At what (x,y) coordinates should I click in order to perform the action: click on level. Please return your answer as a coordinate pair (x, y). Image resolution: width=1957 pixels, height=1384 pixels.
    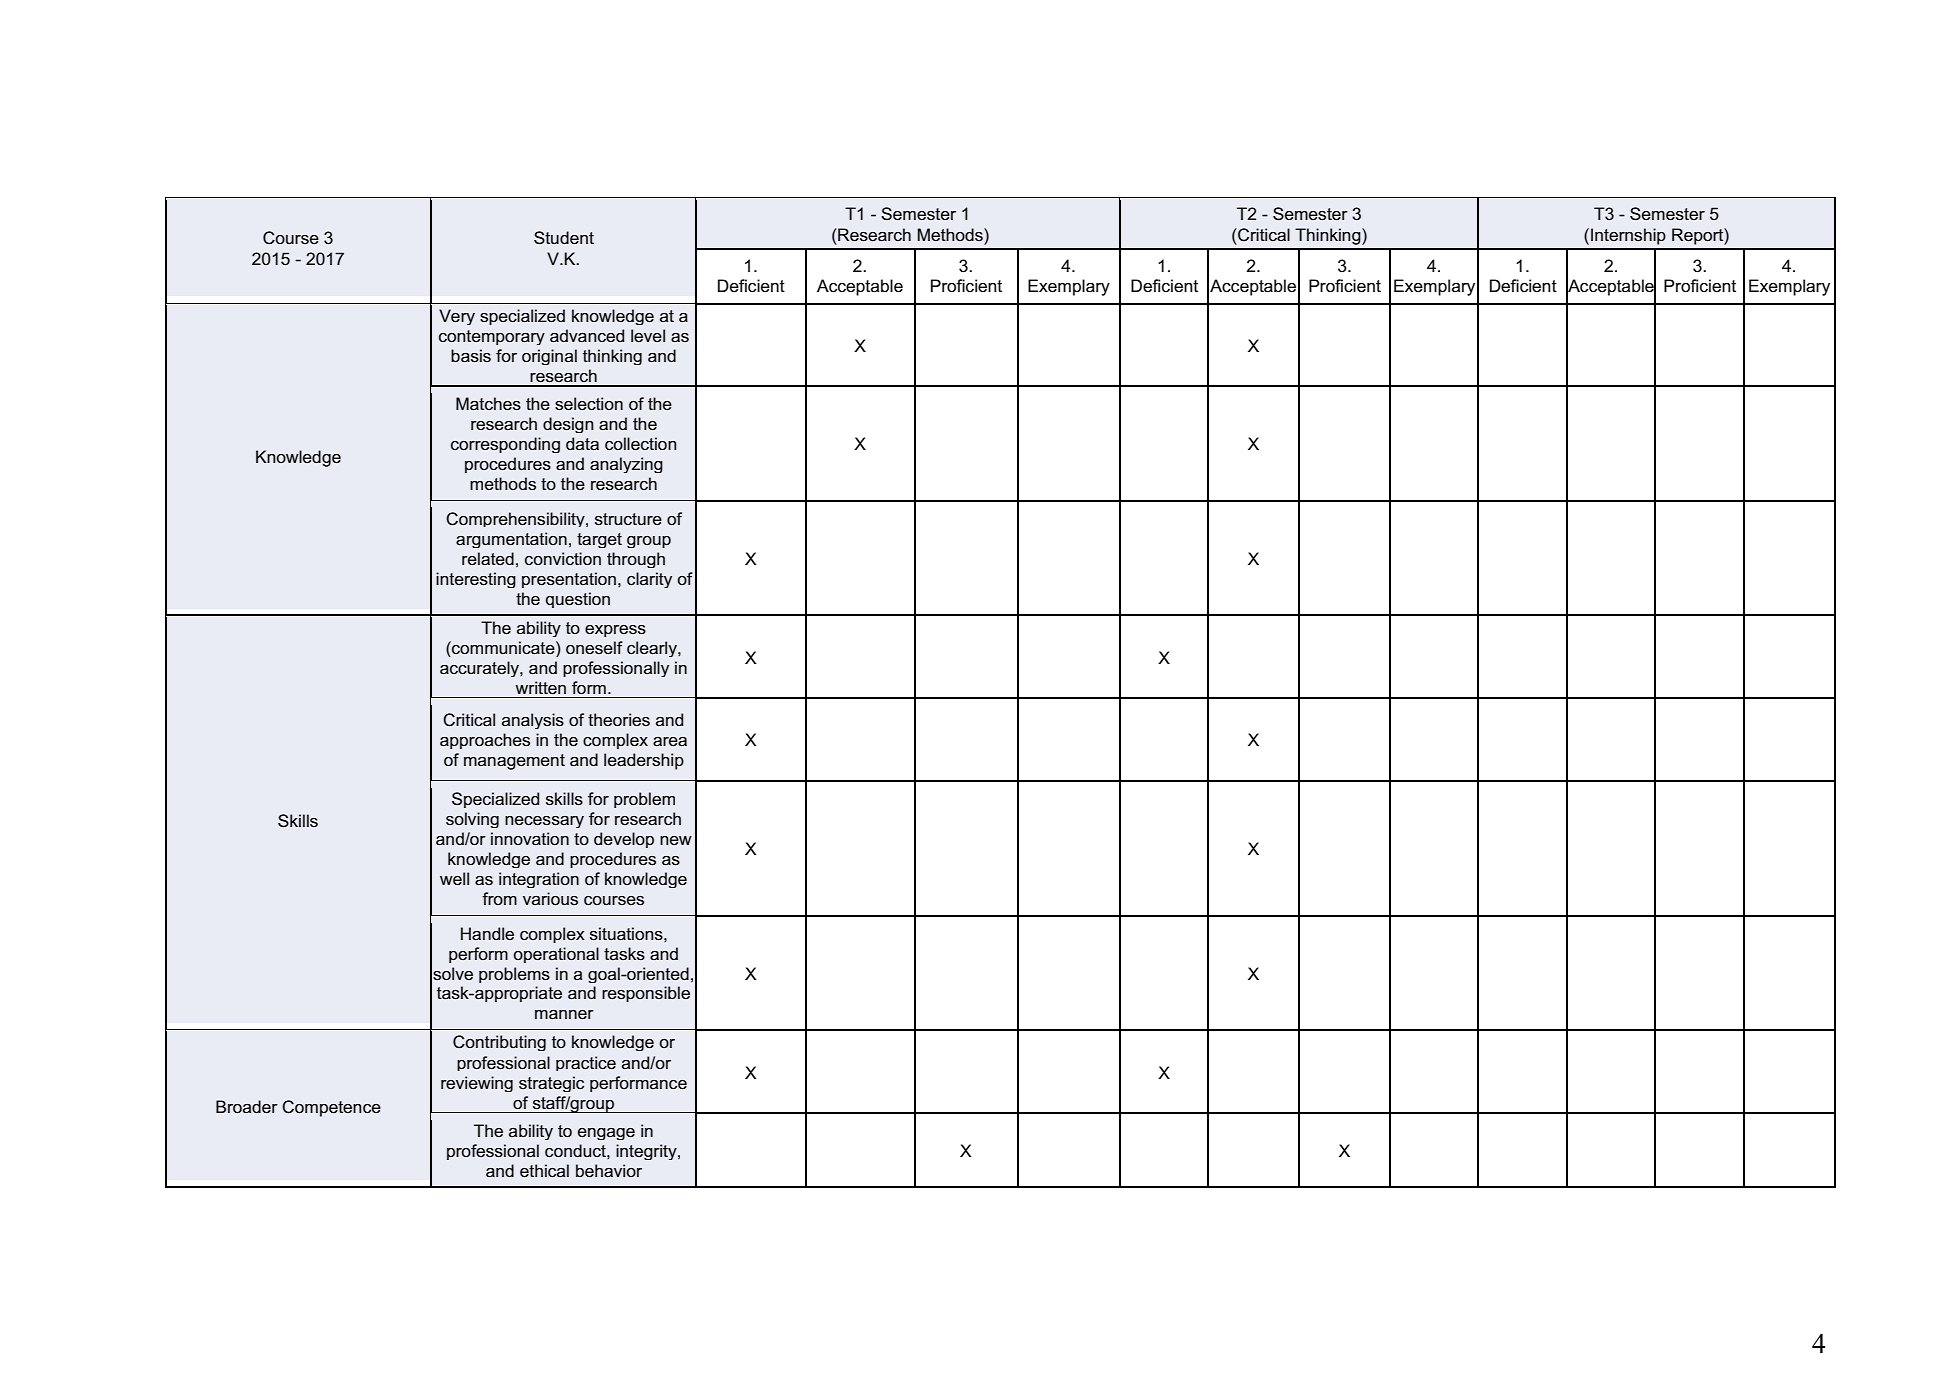
    Looking at the image, I should click on (648, 335).
